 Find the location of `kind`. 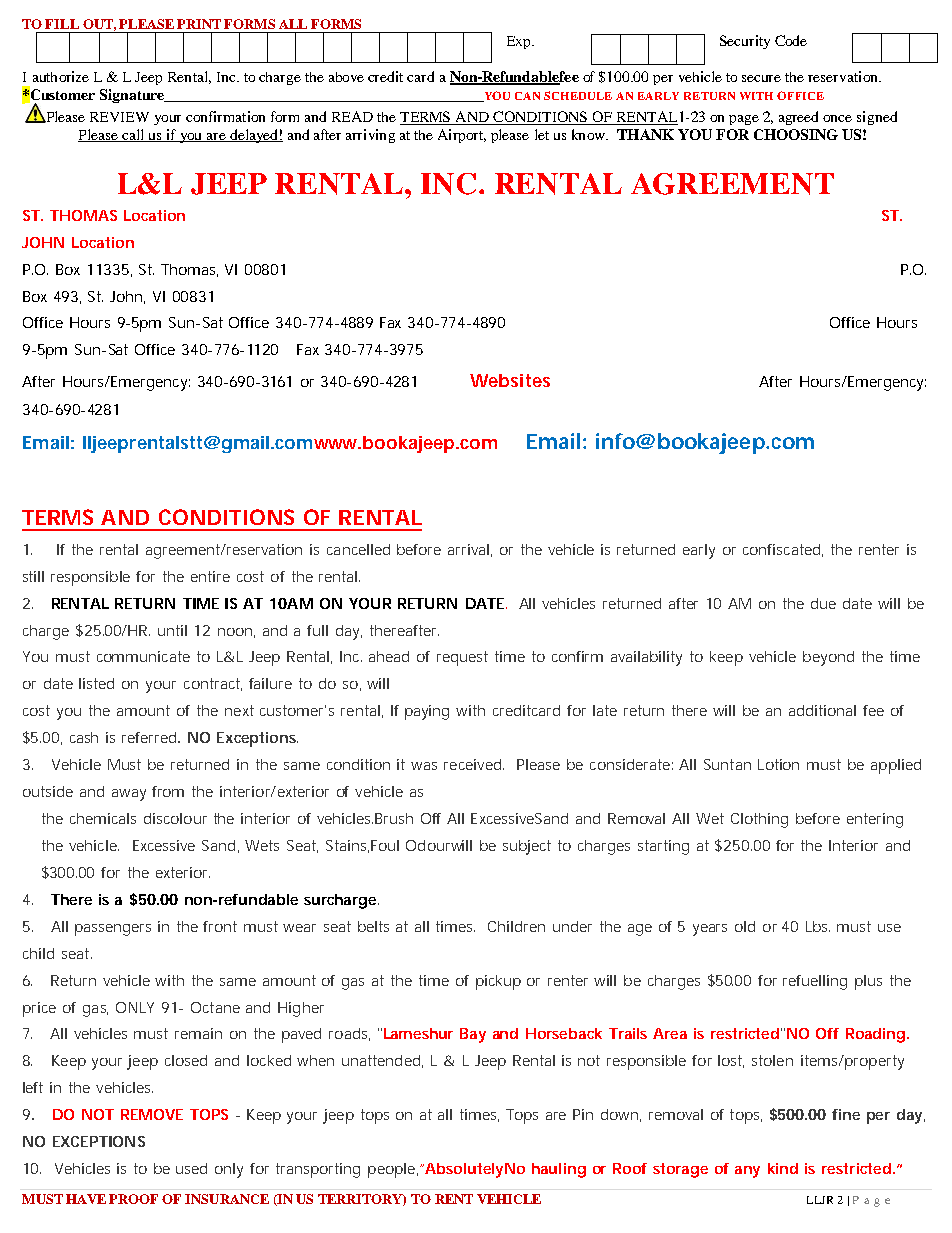

kind is located at coordinates (783, 1168).
